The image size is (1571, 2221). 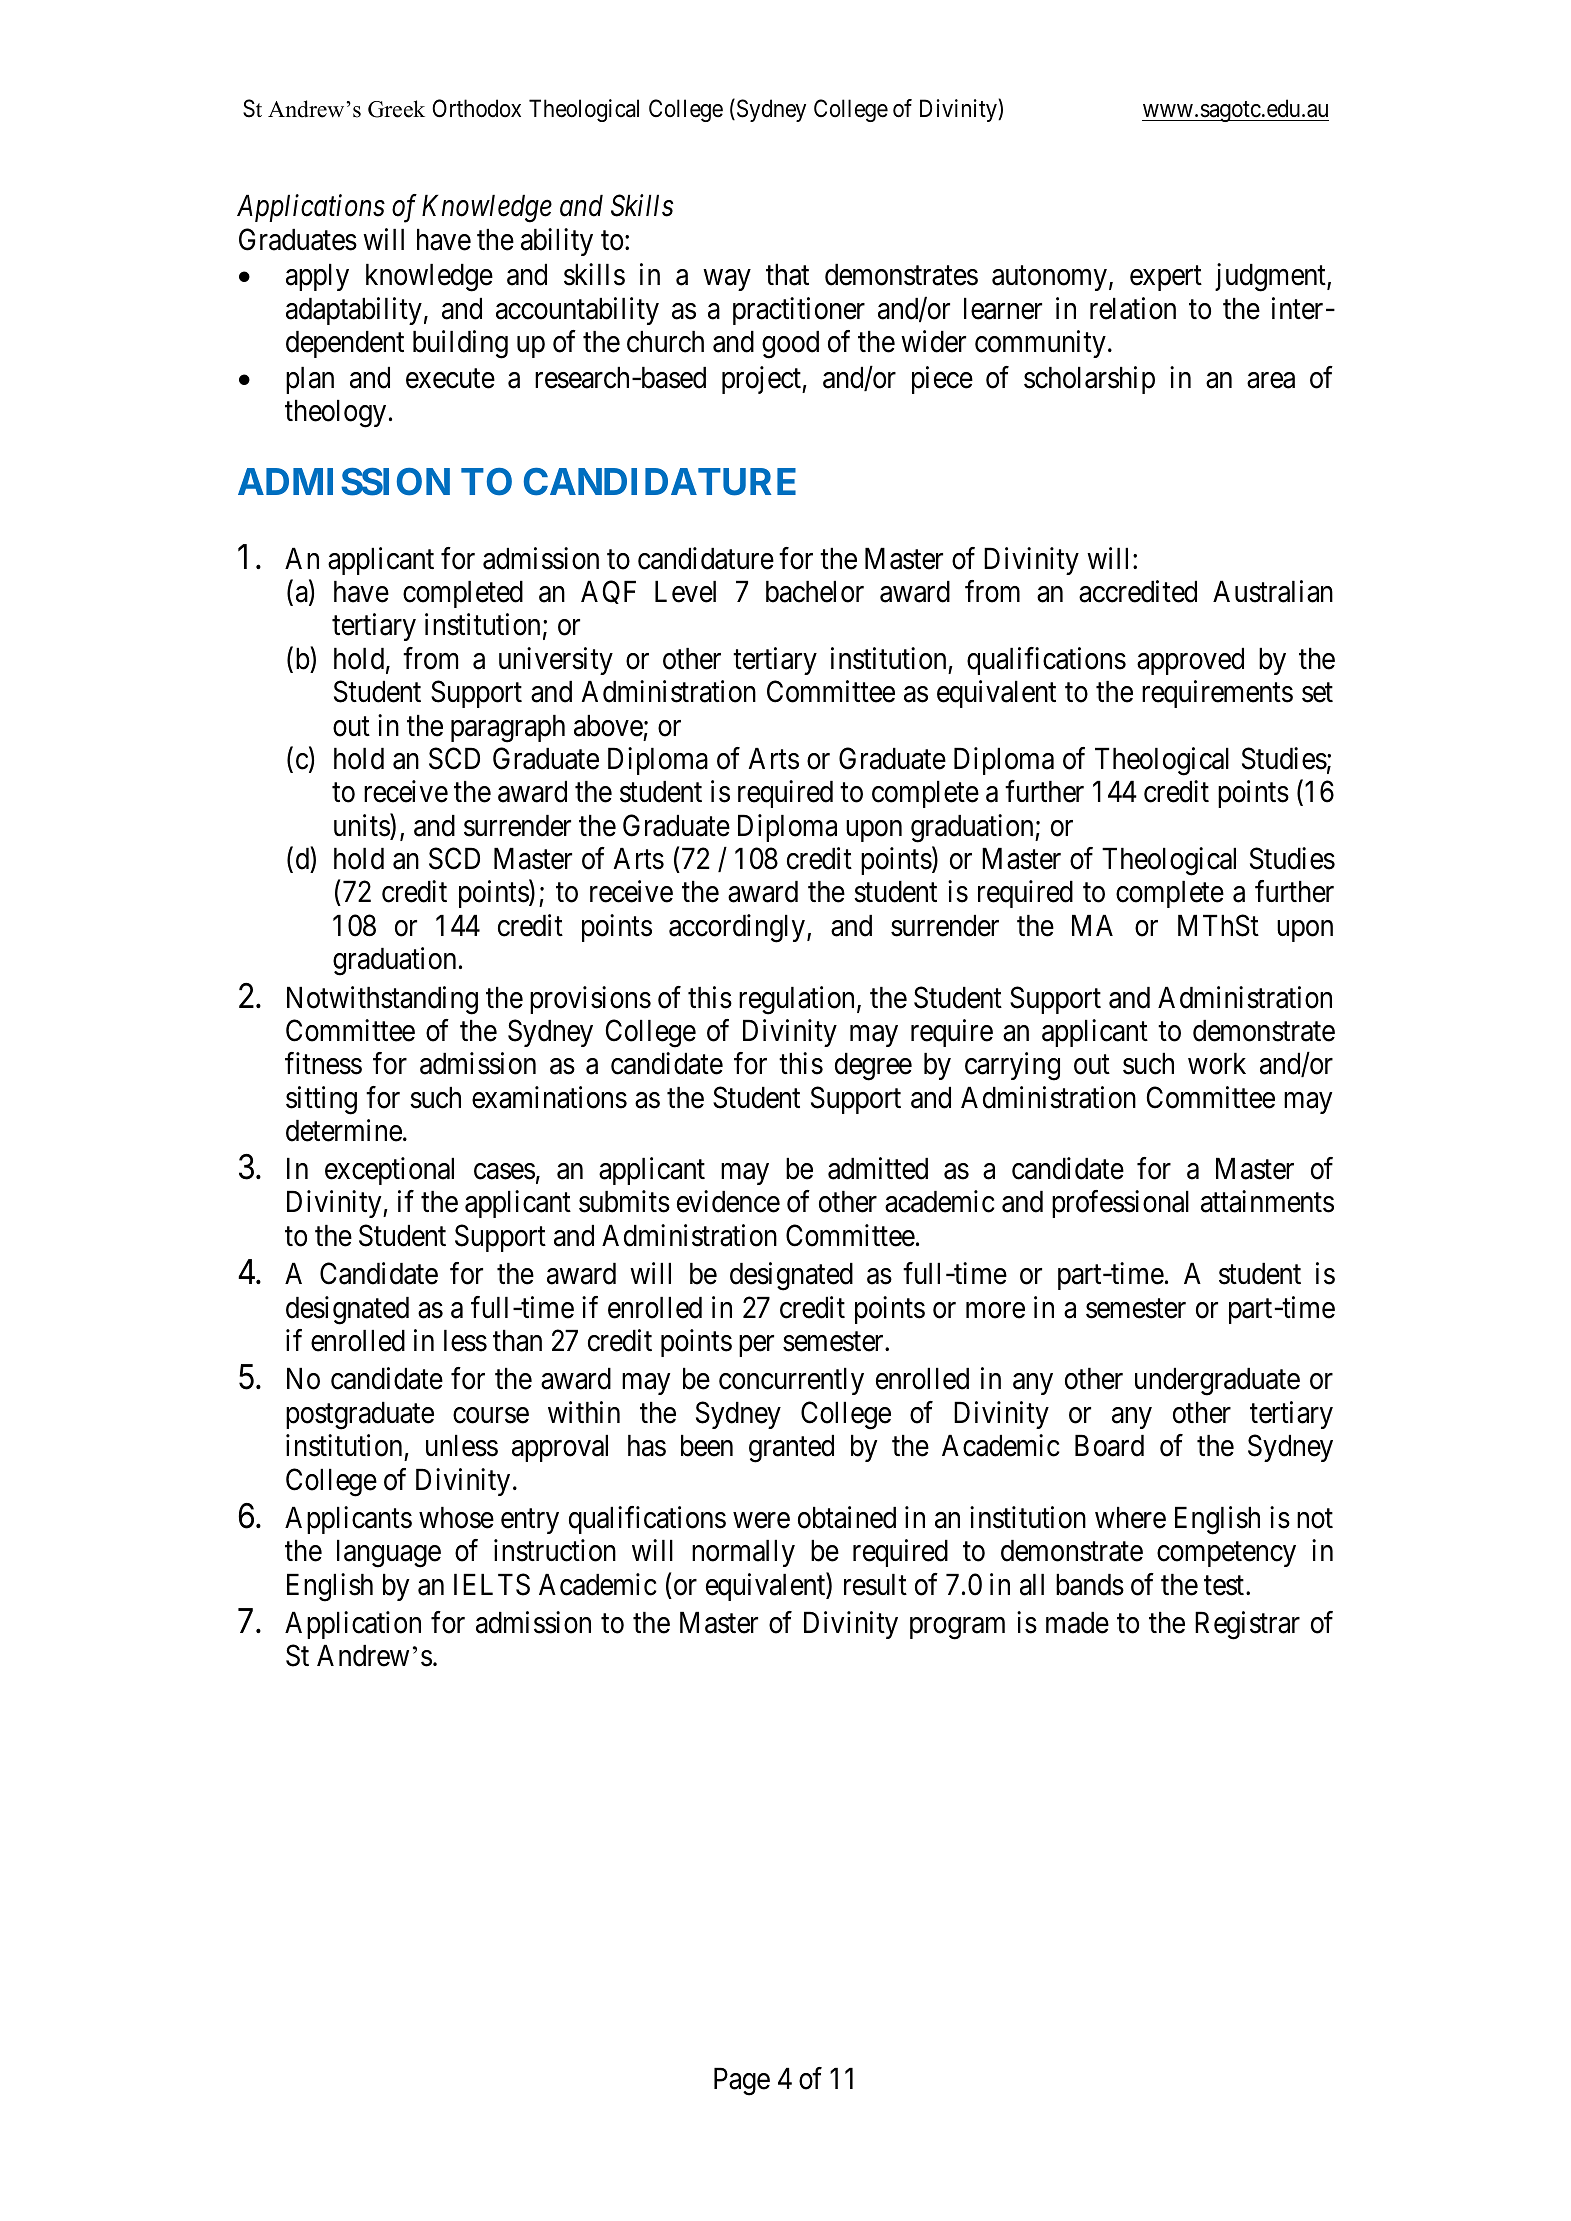 What do you see at coordinates (742, 2082) in the screenshot?
I see `Page` at bounding box center [742, 2082].
